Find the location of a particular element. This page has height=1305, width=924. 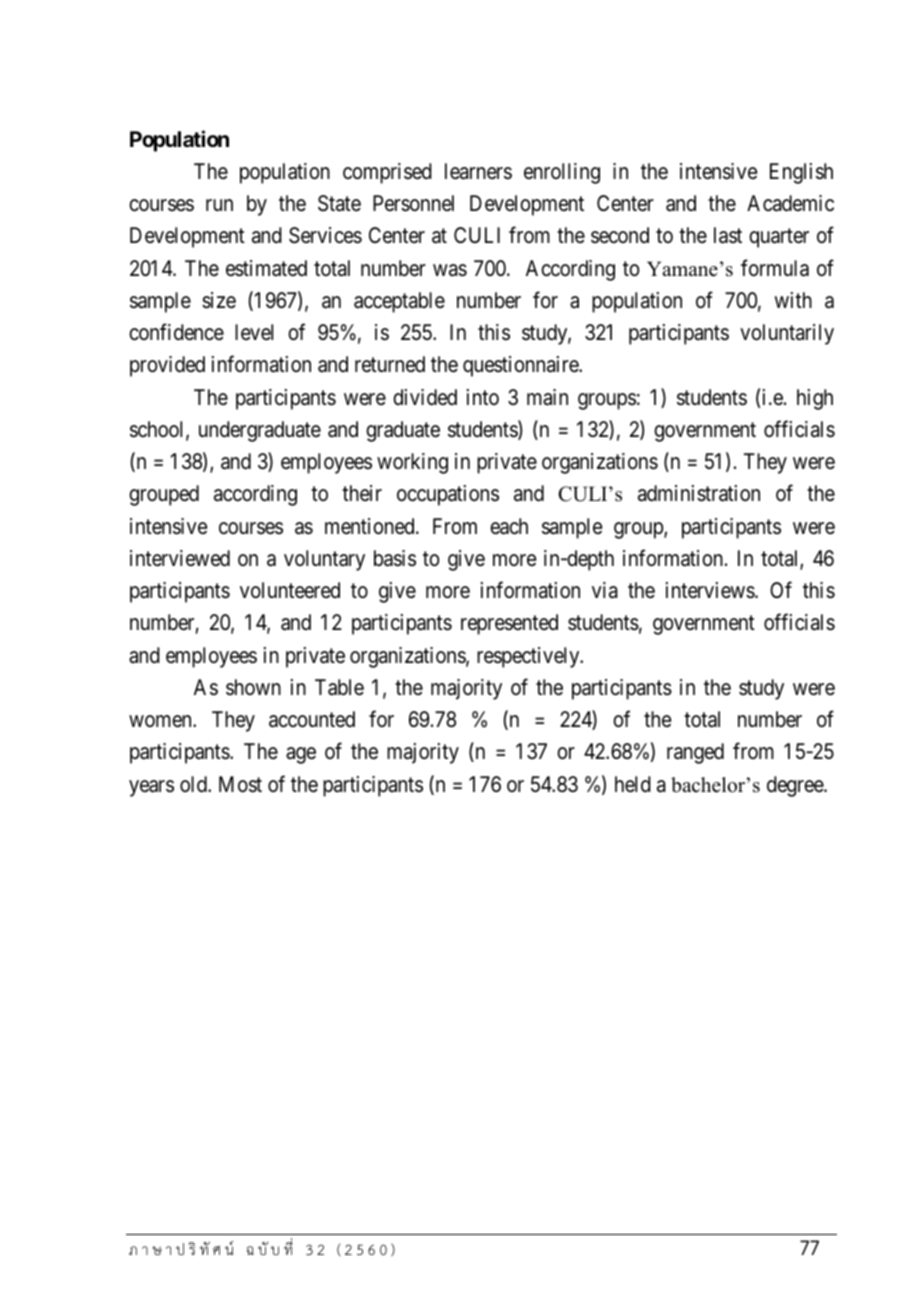

Academic is located at coordinates (790, 203).
